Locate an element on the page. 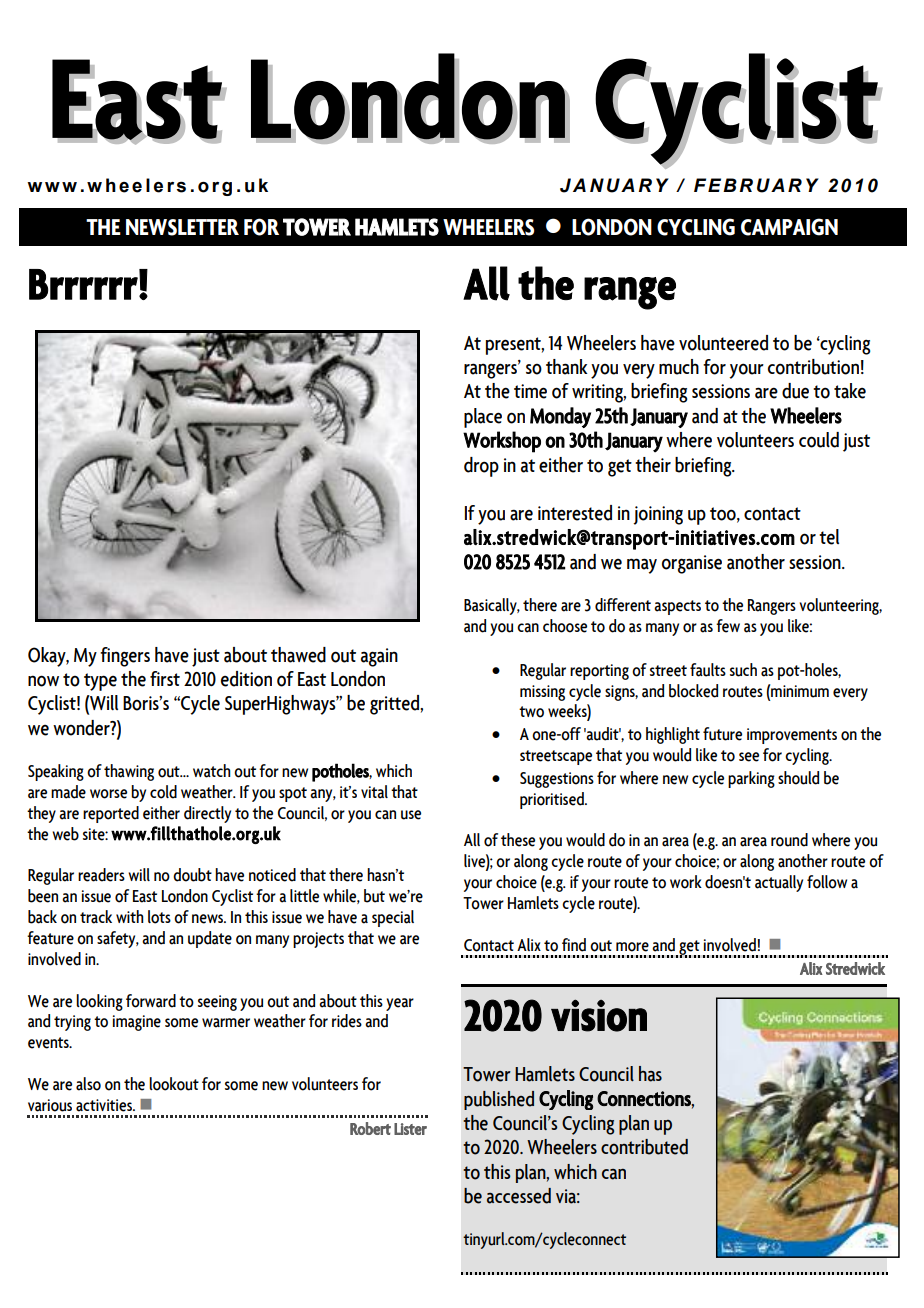 The height and width of the page is (1308, 924). could is located at coordinates (819, 440).
